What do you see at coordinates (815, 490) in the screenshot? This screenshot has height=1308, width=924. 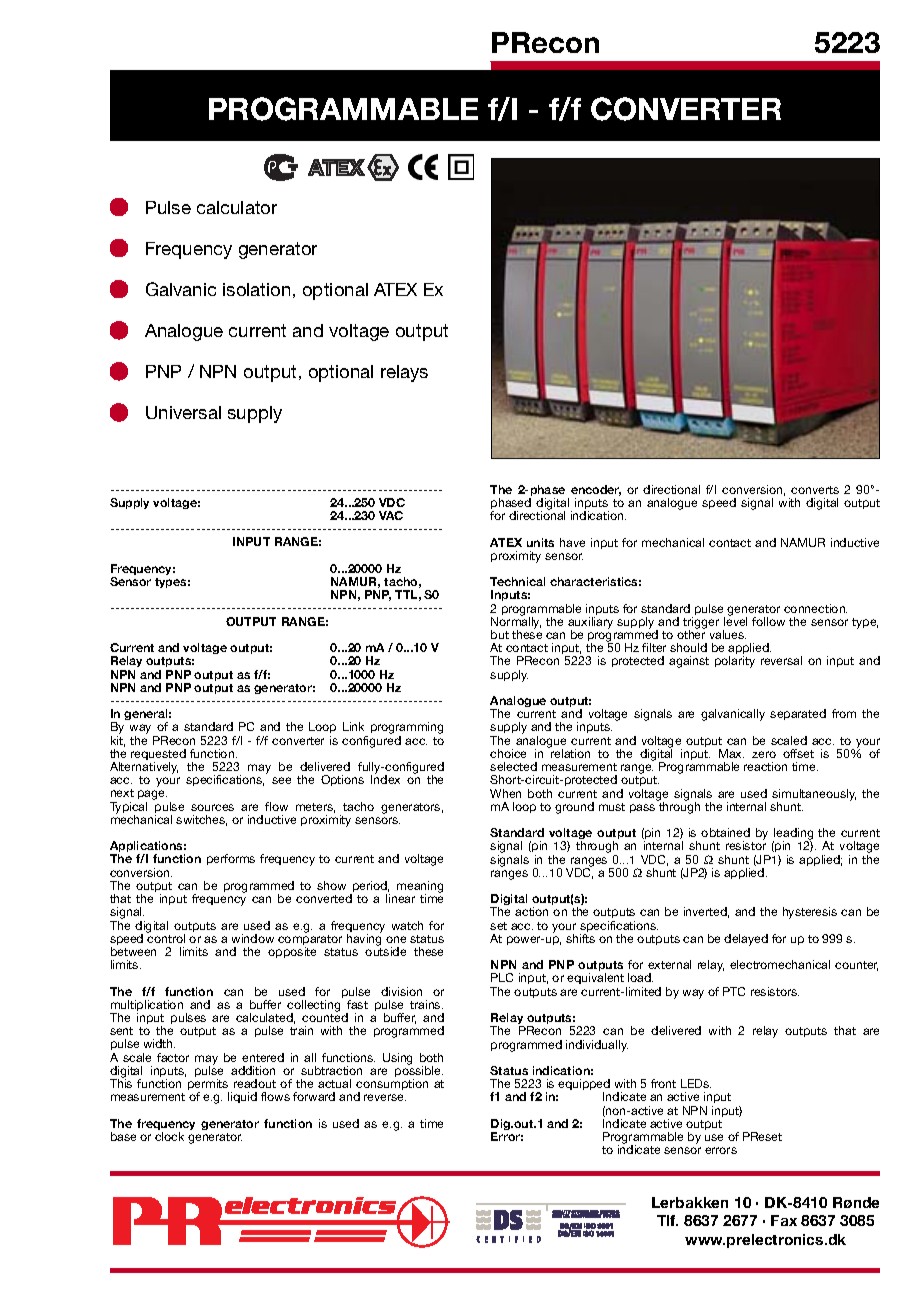 I see `converts` at bounding box center [815, 490].
